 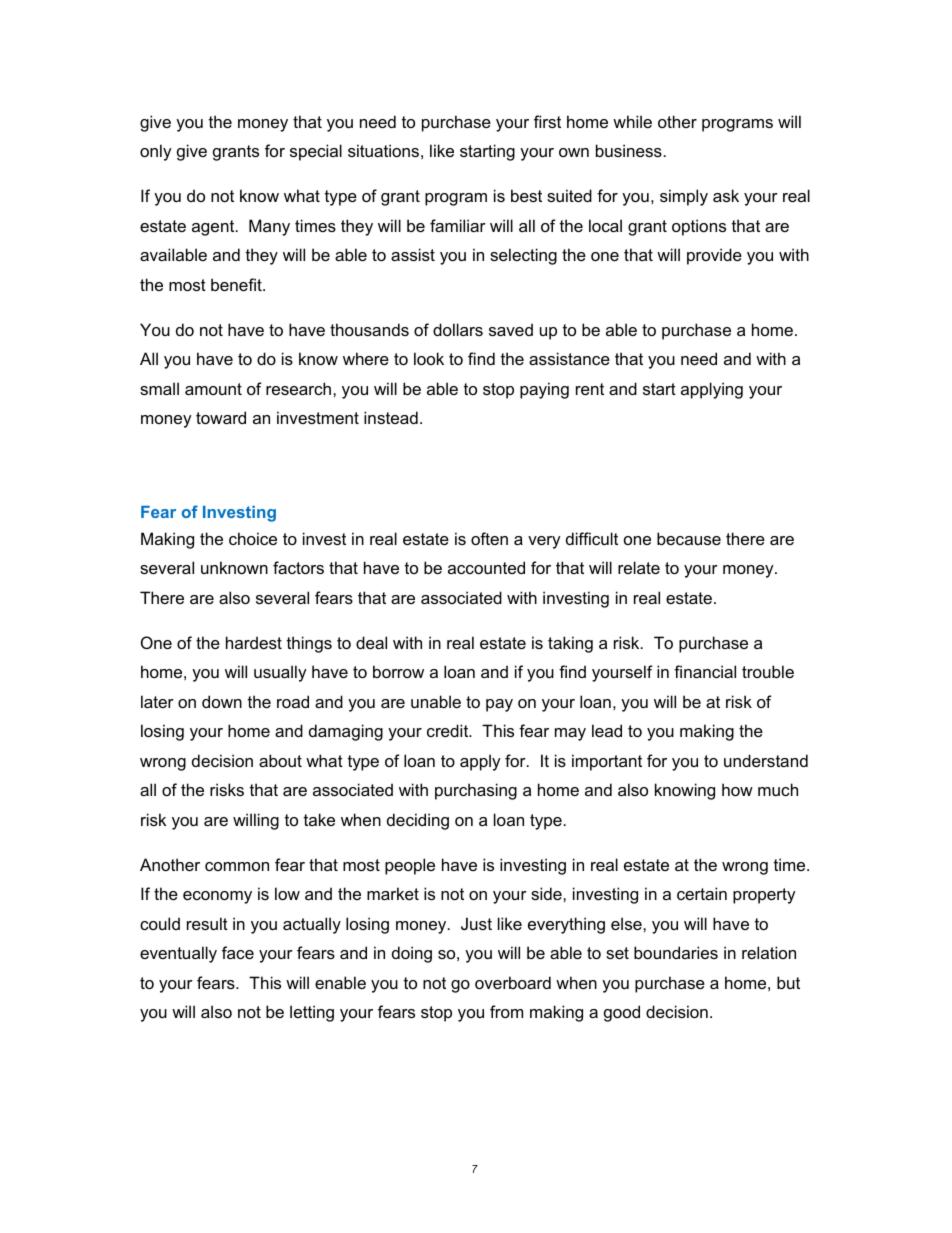 What do you see at coordinates (513, 982) in the screenshot?
I see `overboard` at bounding box center [513, 982].
